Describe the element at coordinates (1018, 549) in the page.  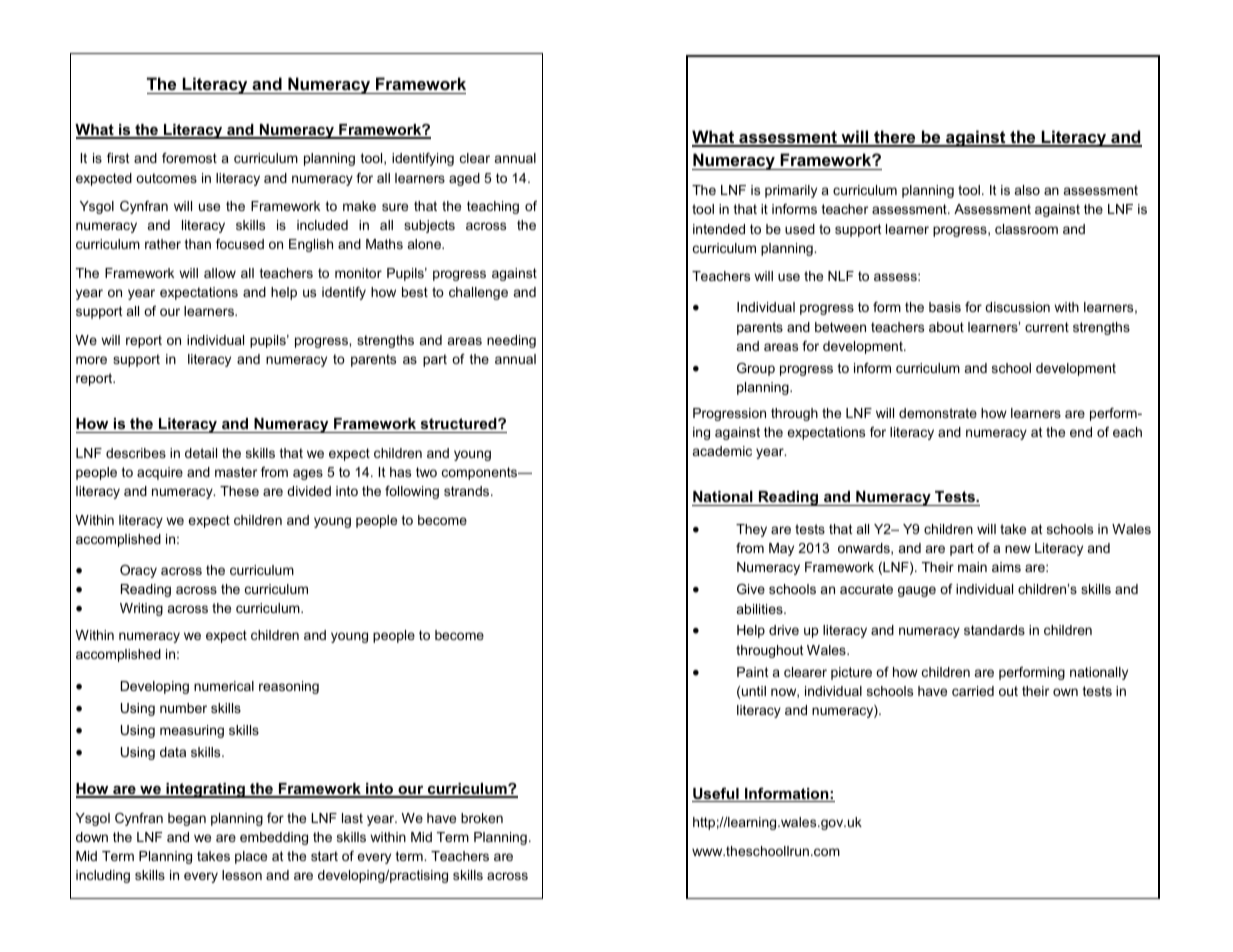
I see `new` at that location.
